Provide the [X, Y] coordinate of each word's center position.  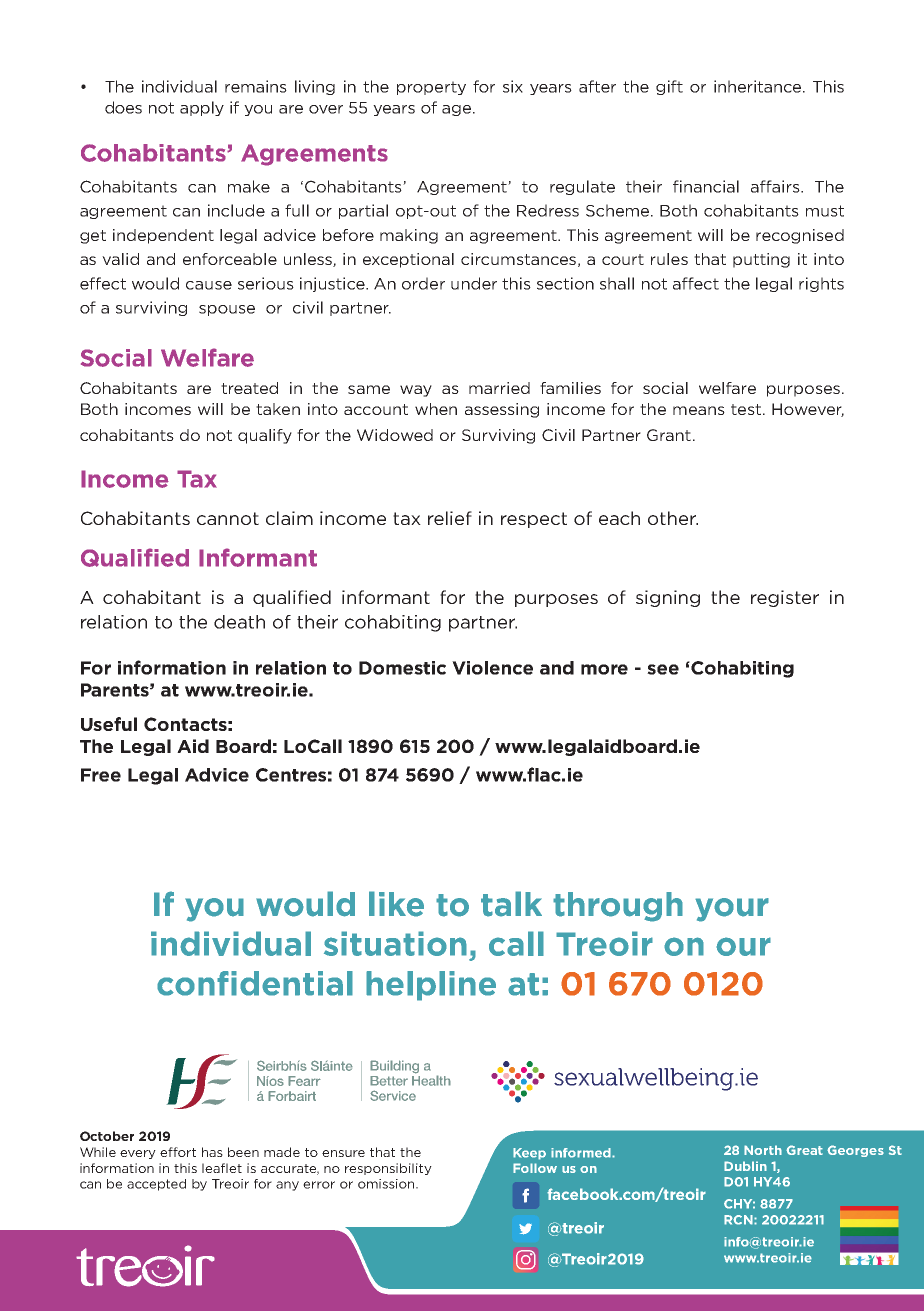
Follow [535, 1168]
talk [511, 904]
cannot [228, 518]
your [732, 910]
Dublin [745, 1166]
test [746, 409]
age [458, 110]
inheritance [759, 86]
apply [202, 108]
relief [450, 518]
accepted [156, 1185]
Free [101, 775]
